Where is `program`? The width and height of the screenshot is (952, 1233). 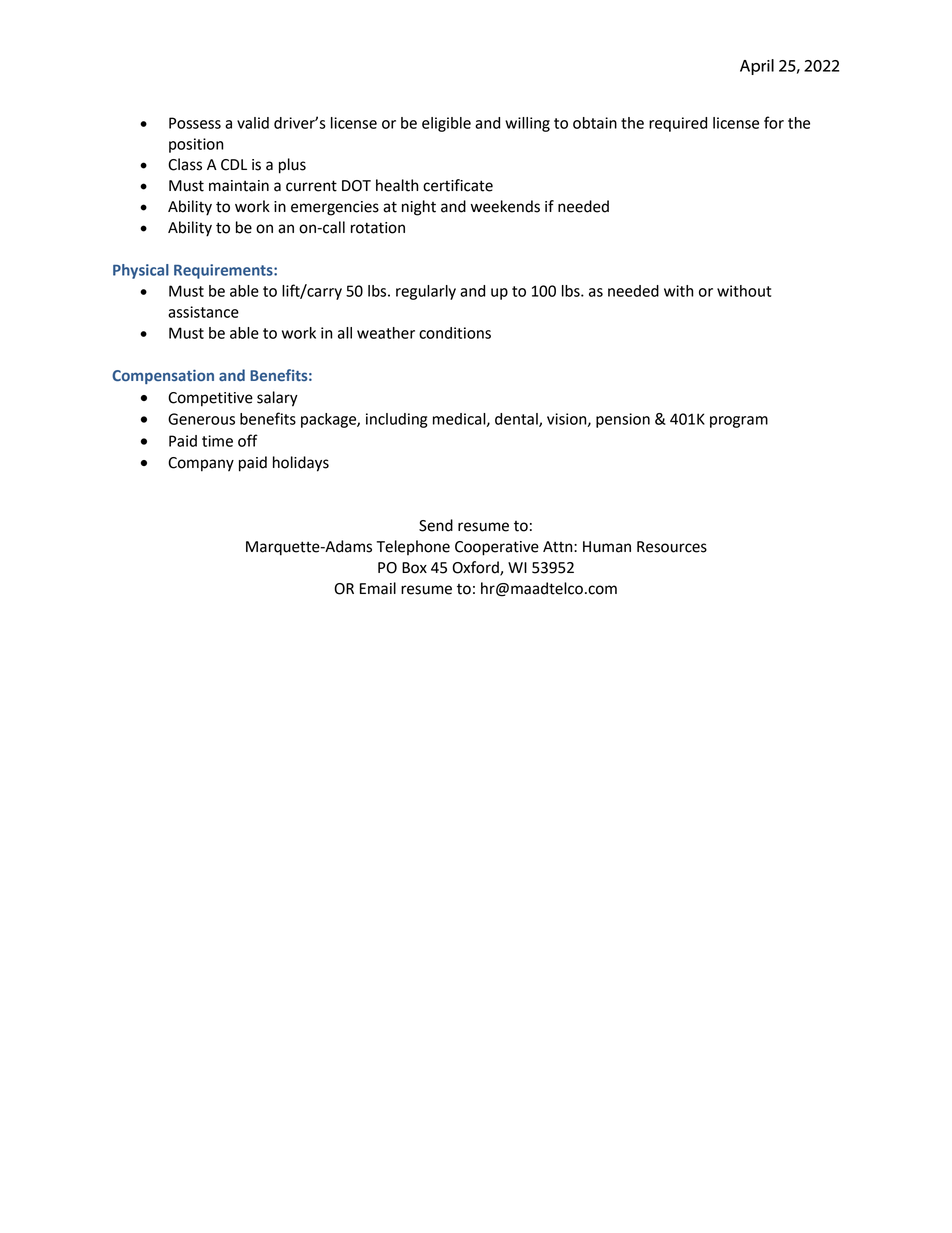 program is located at coordinates (739, 422).
